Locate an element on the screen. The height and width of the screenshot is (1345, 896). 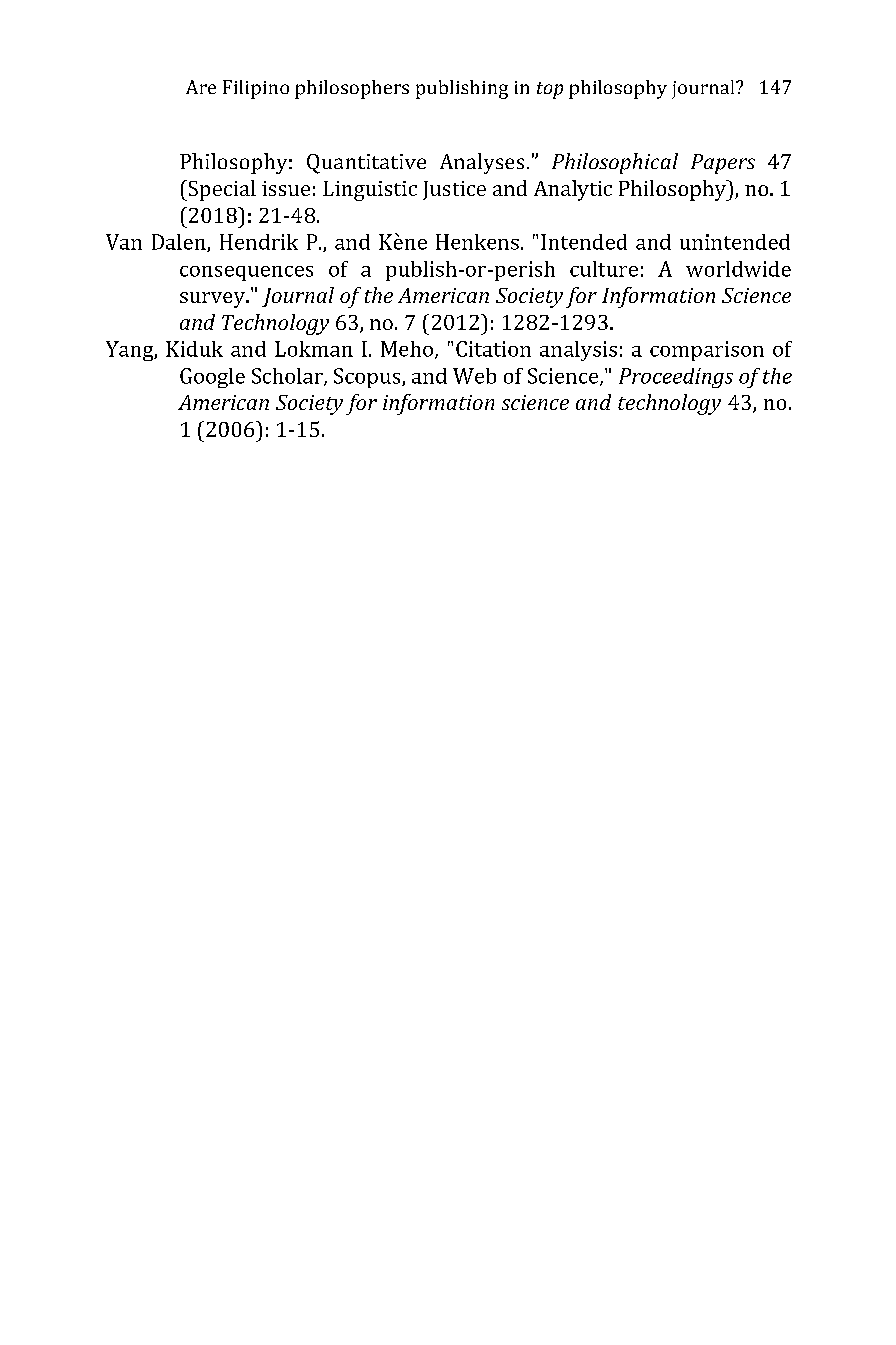
Citation is located at coordinates (493, 349).
